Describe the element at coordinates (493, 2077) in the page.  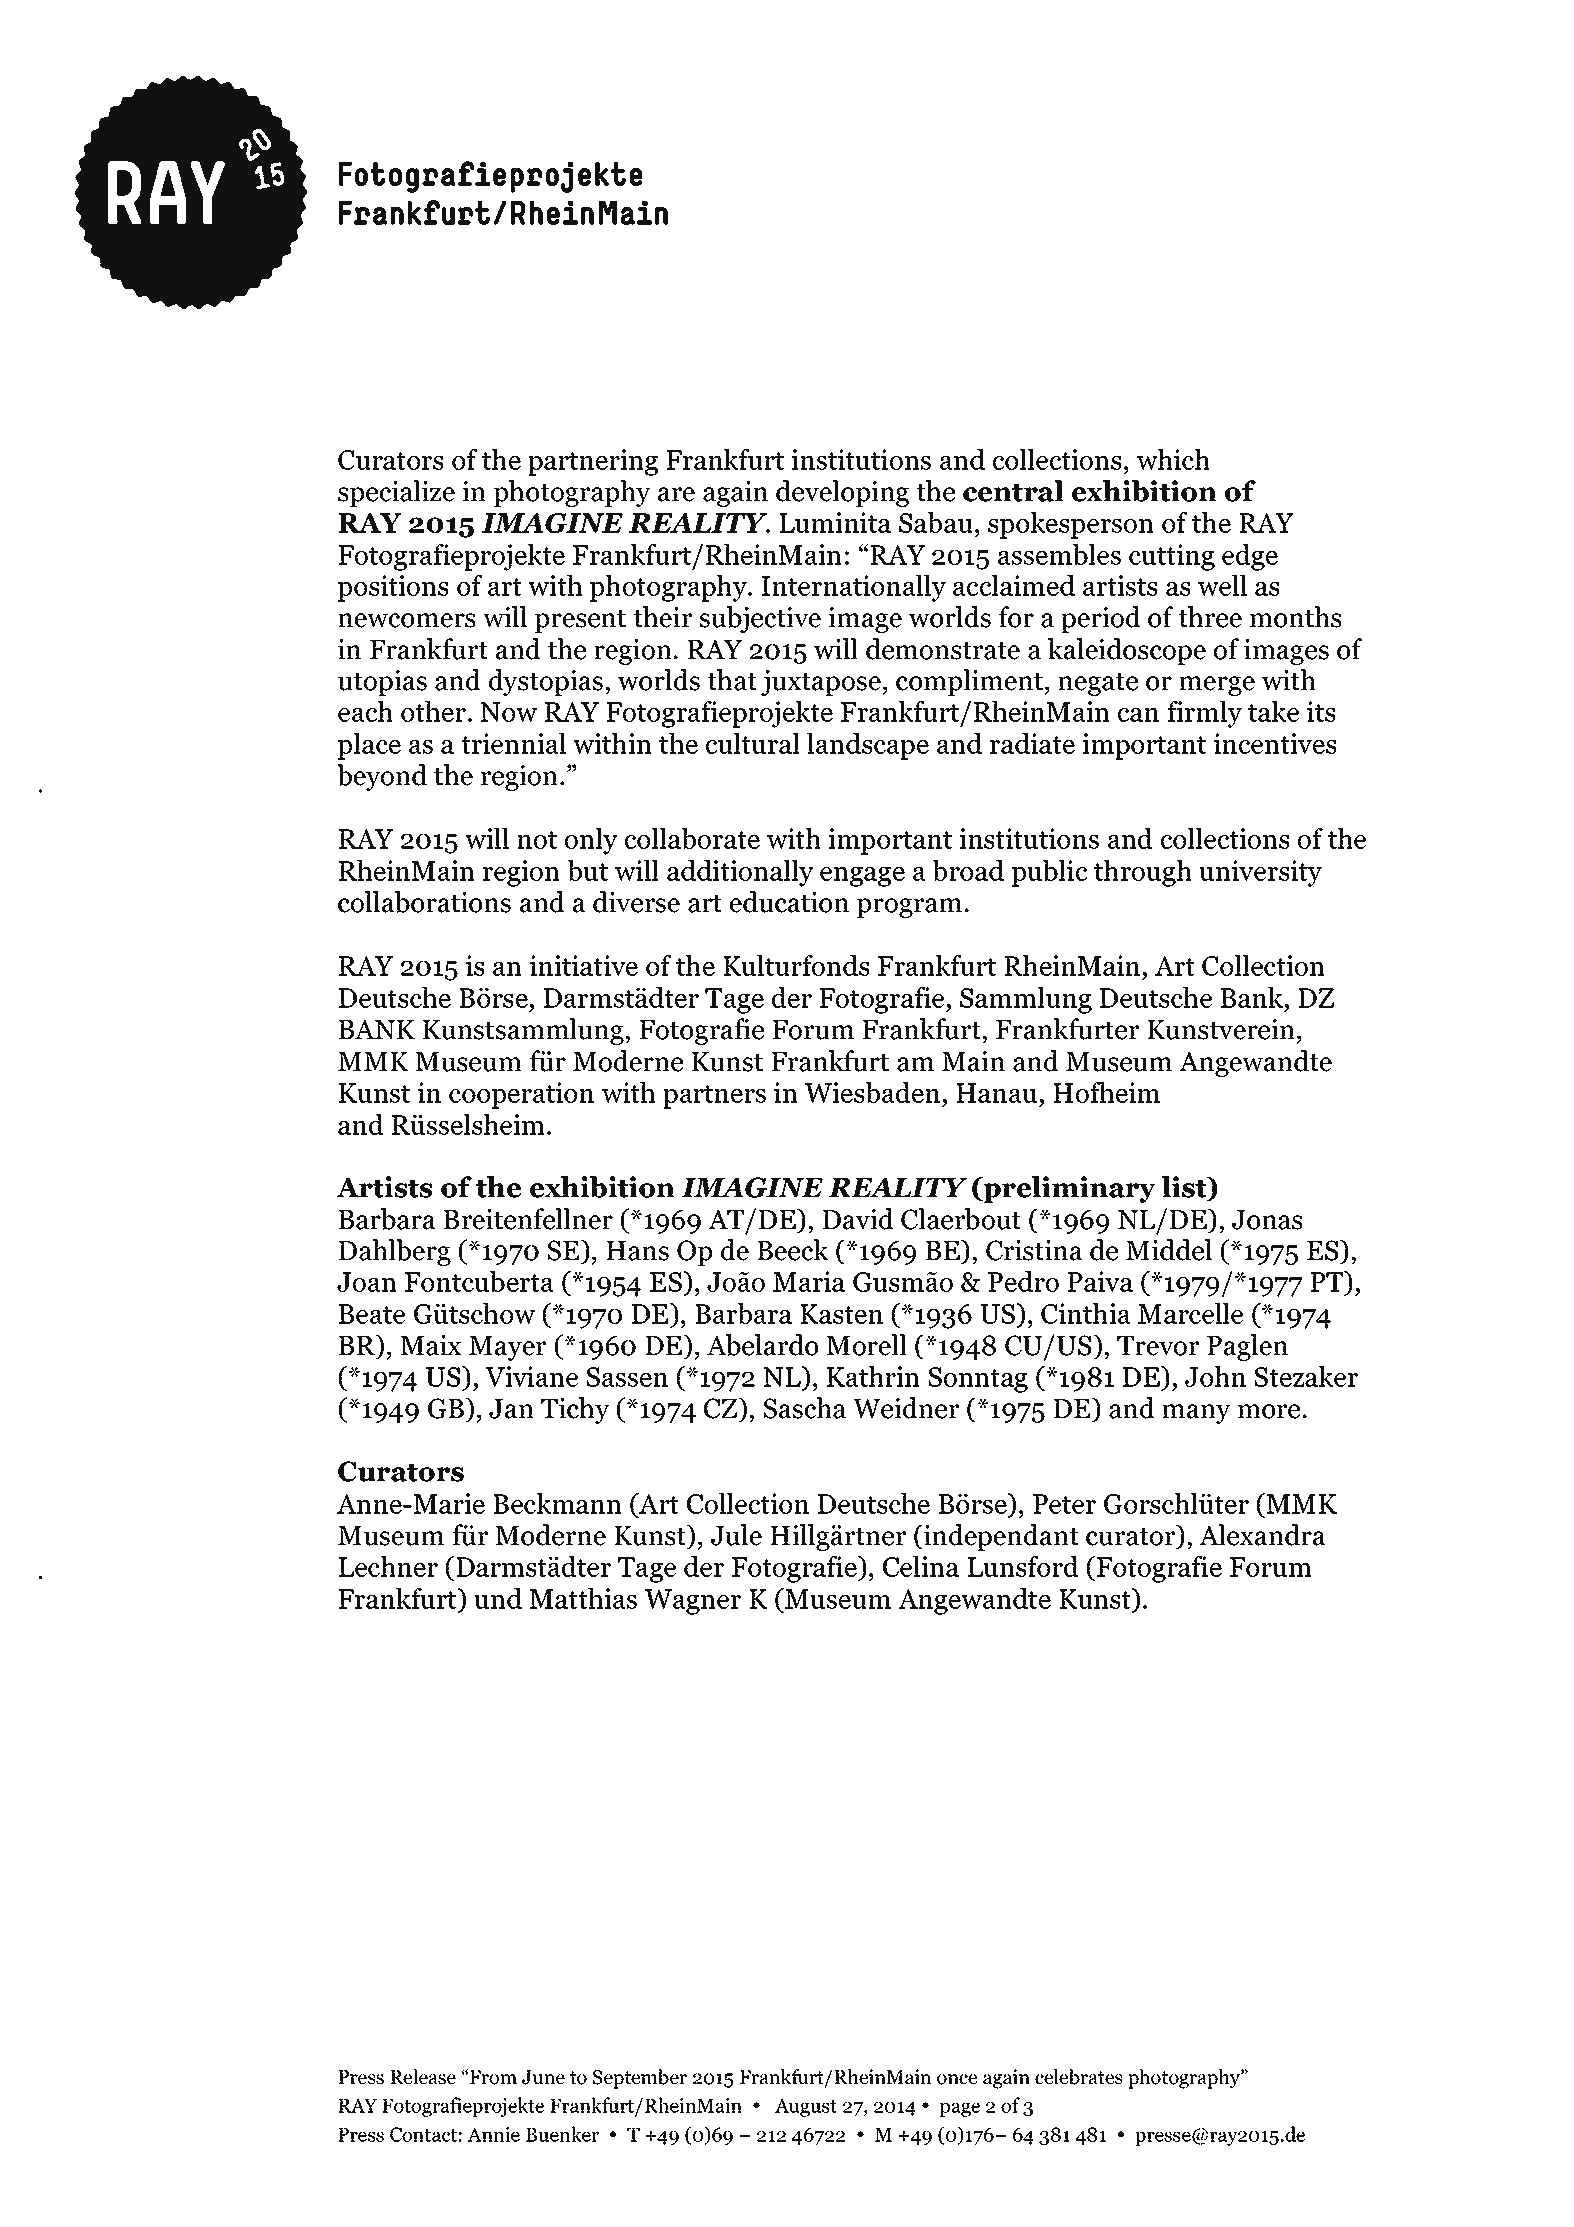
I see `From` at that location.
